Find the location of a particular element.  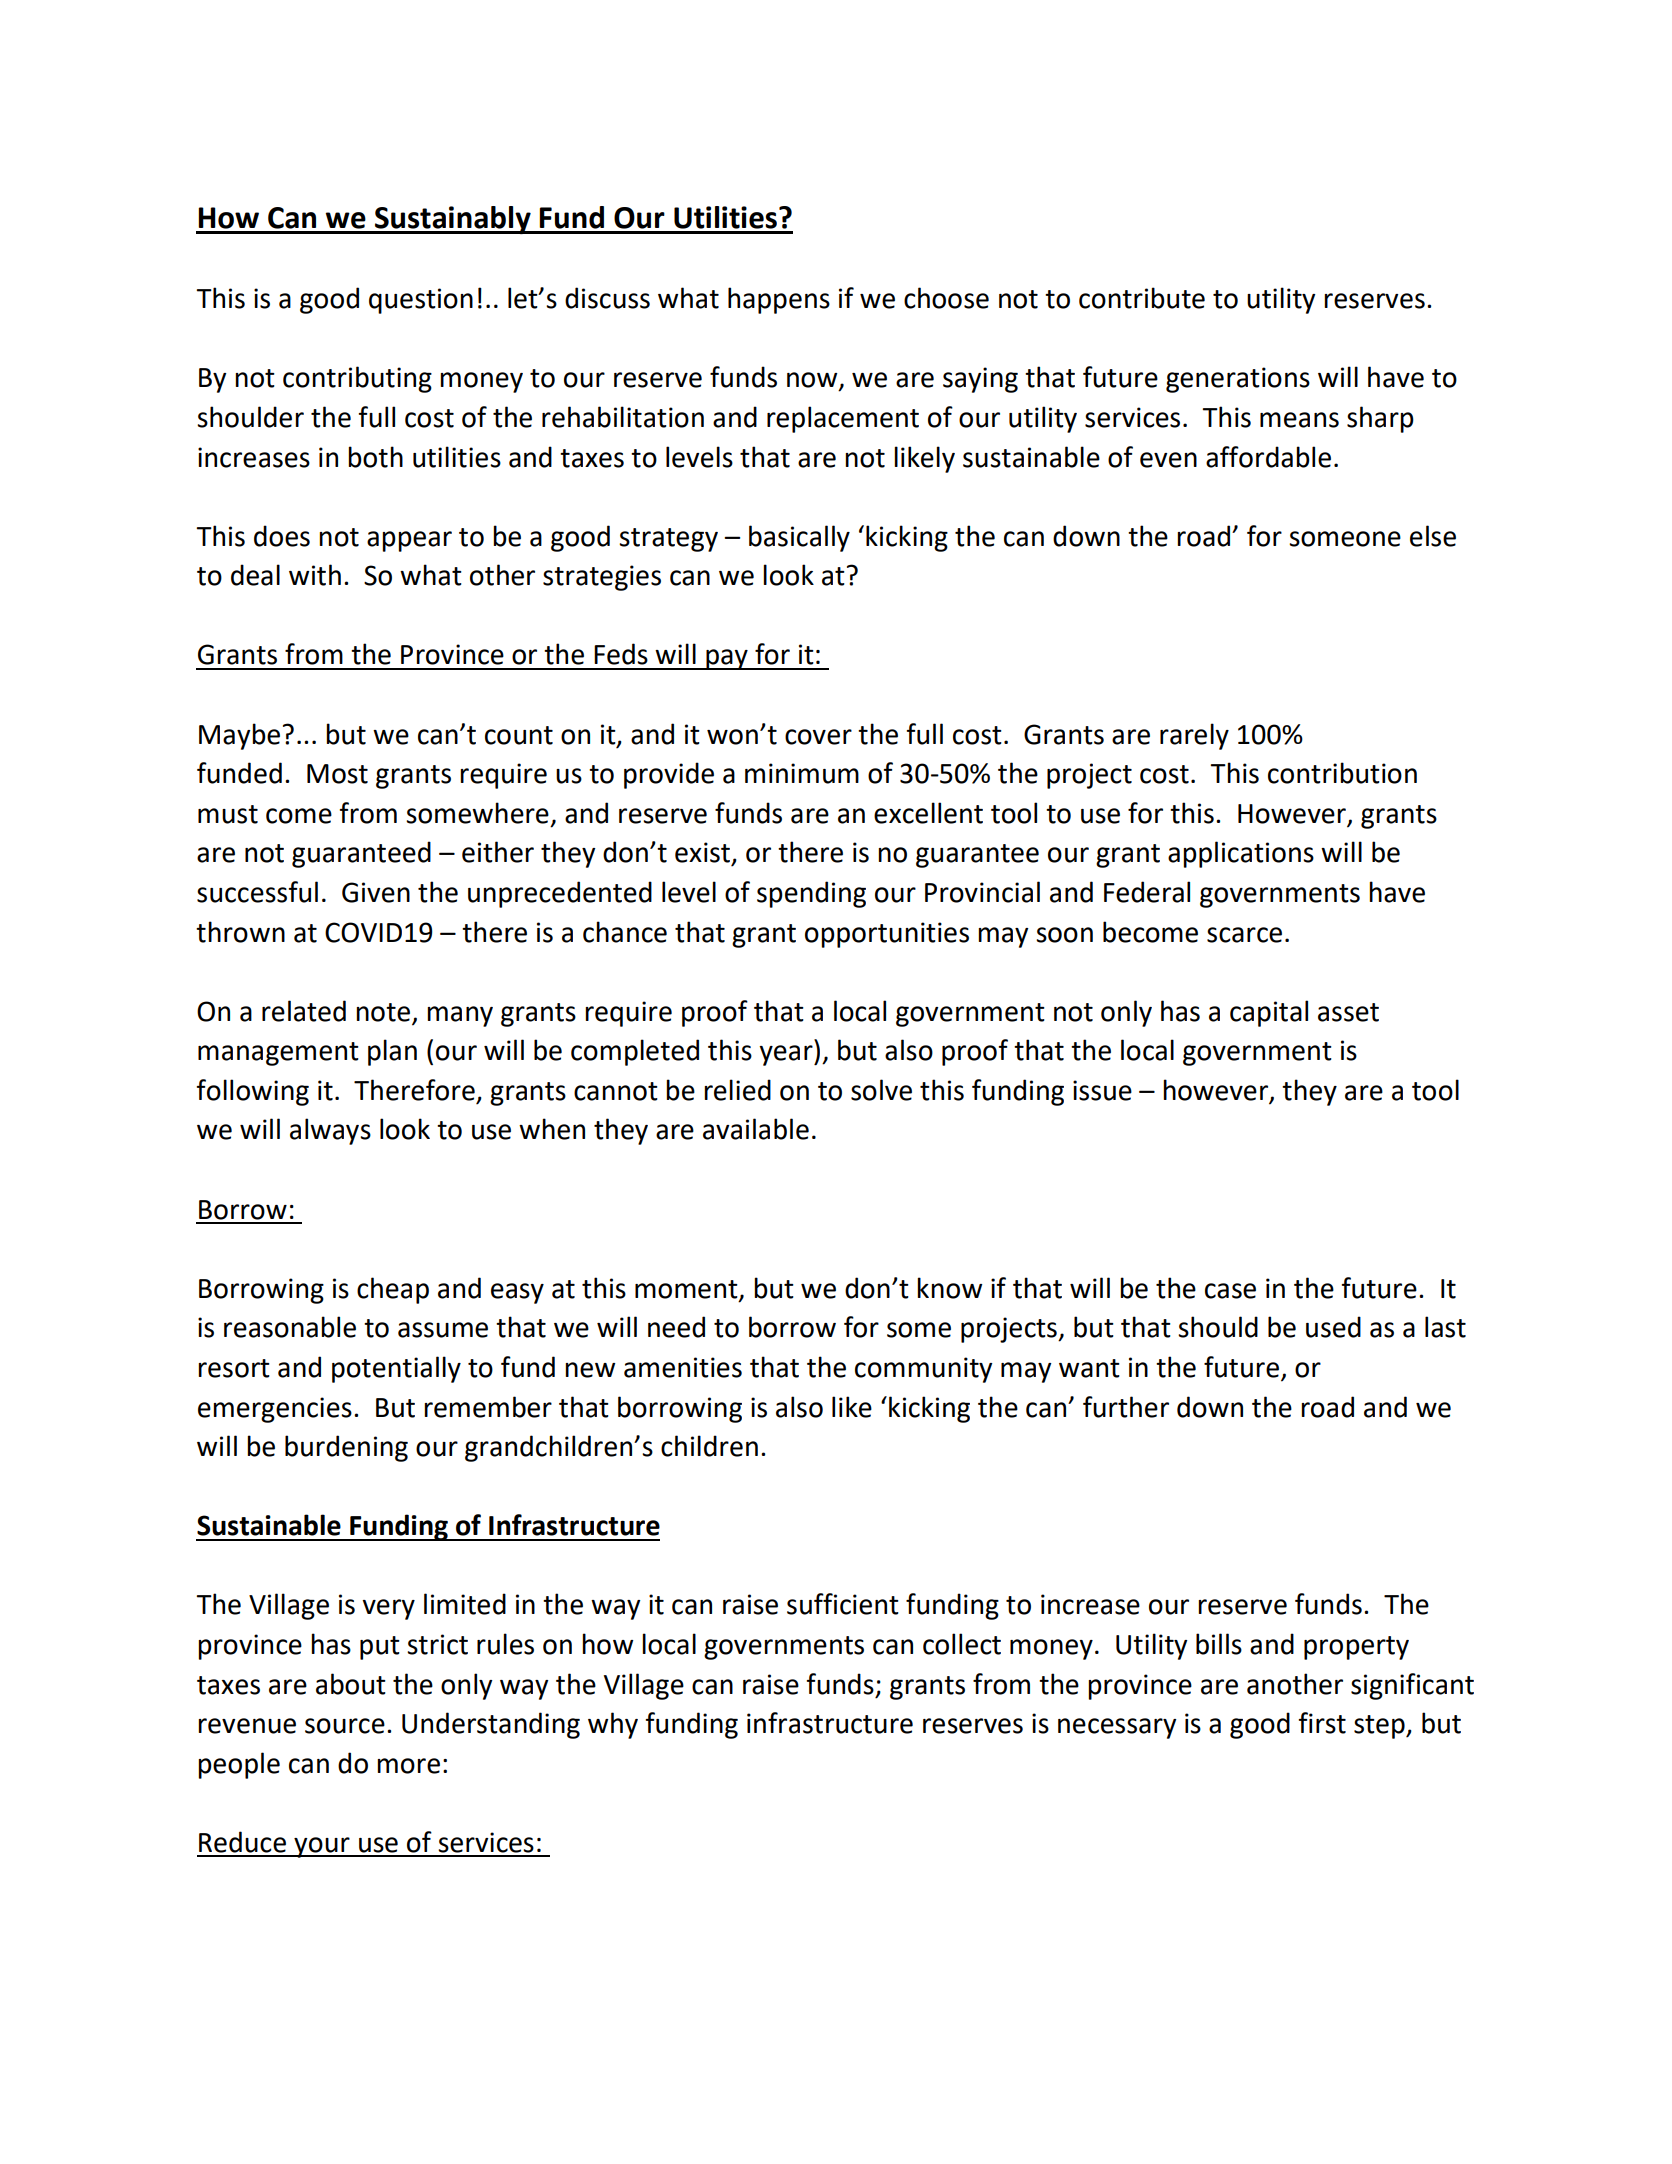

question is located at coordinates (421, 301).
